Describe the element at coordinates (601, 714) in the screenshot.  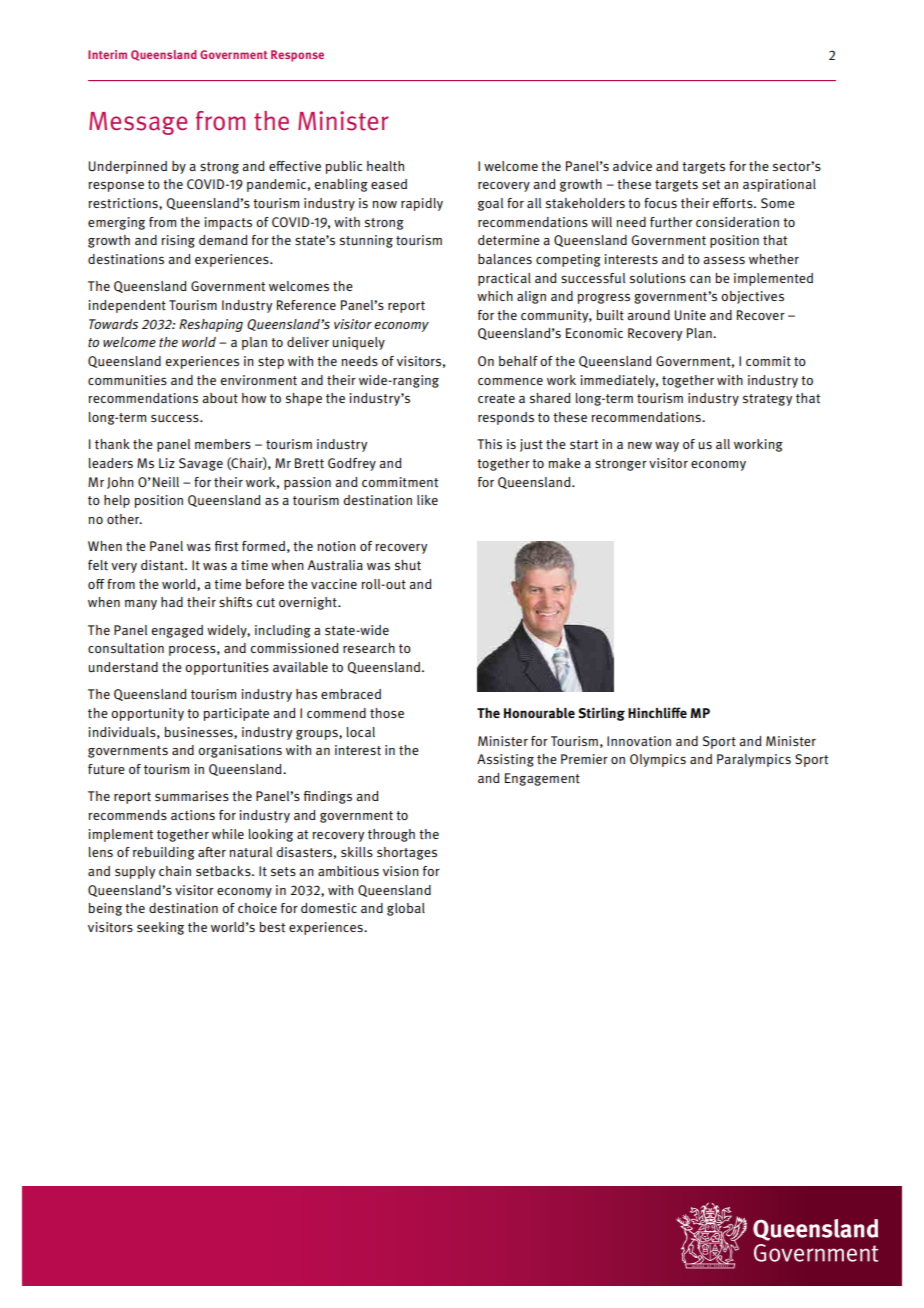
I see `Stirling` at that location.
